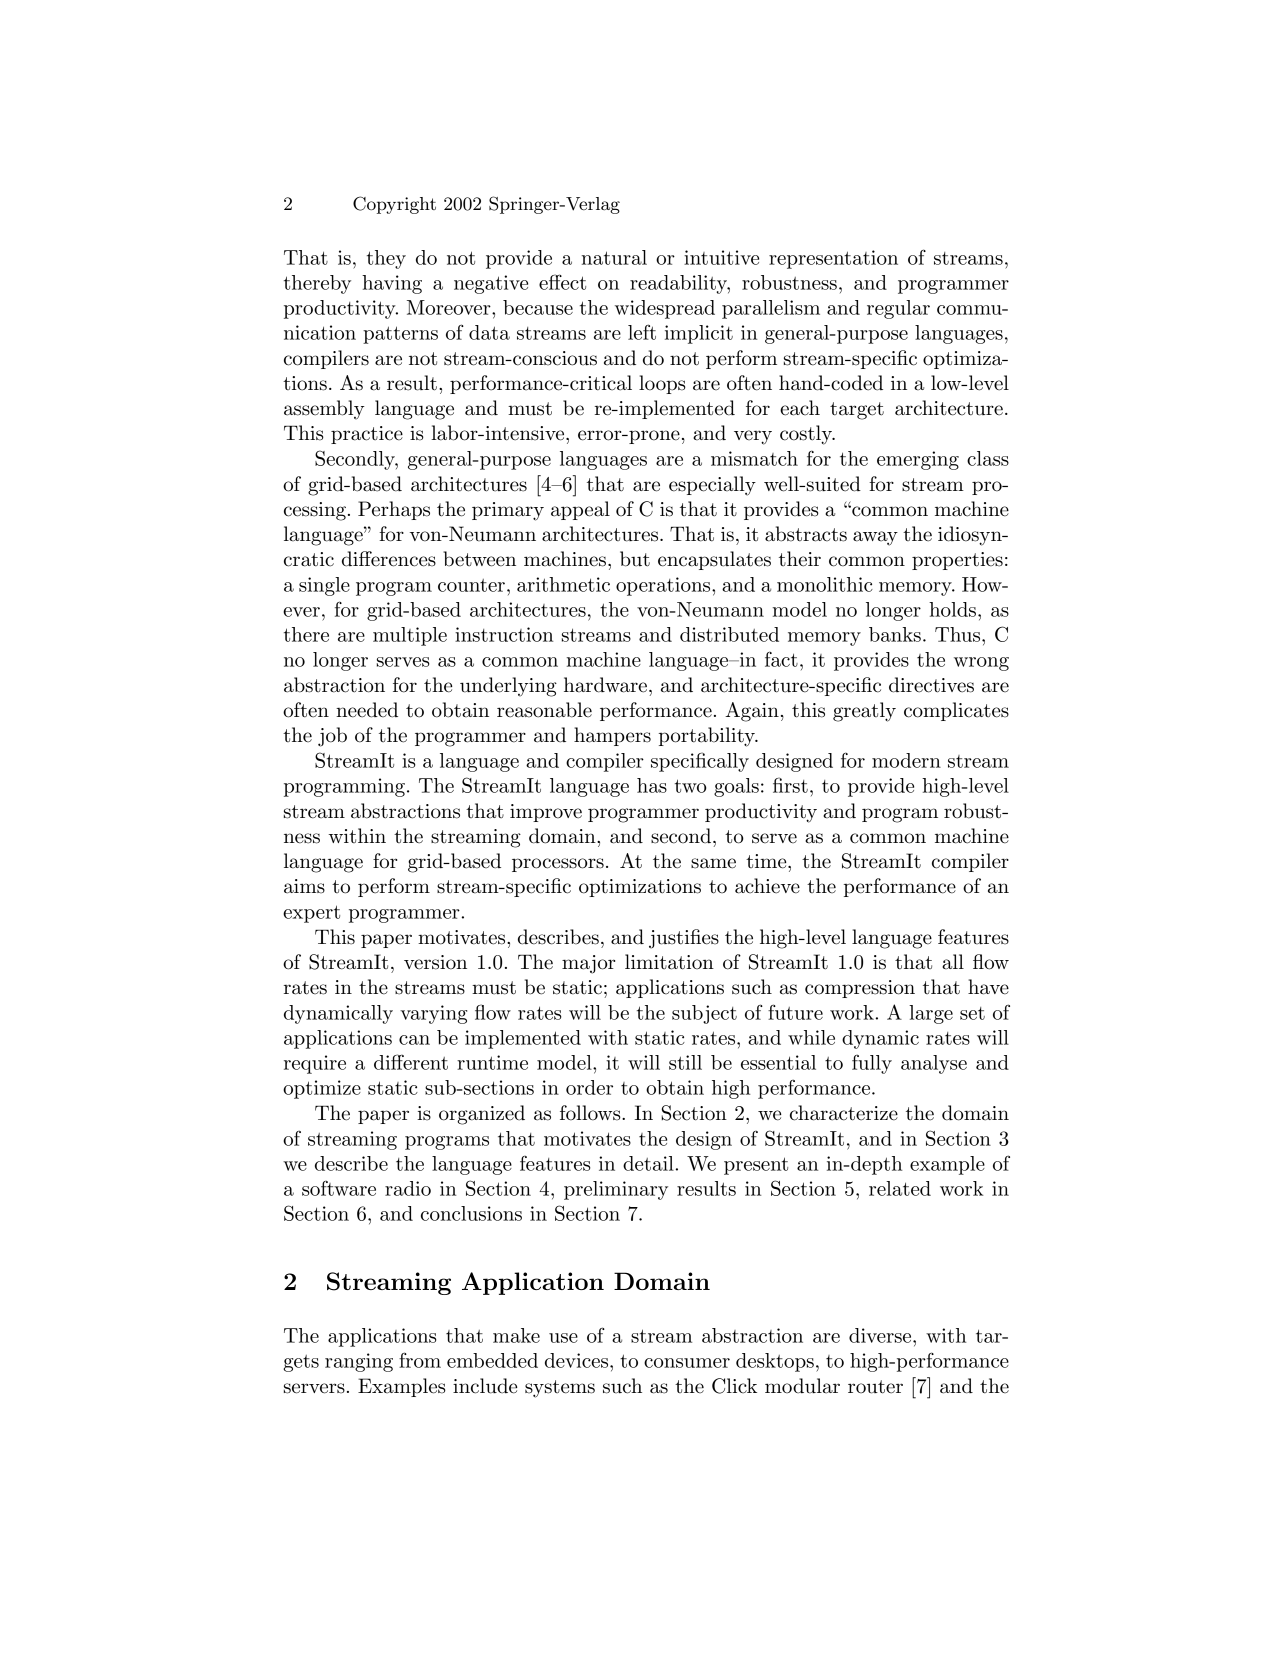 The image size is (1286, 1664). I want to click on regular, so click(898, 309).
